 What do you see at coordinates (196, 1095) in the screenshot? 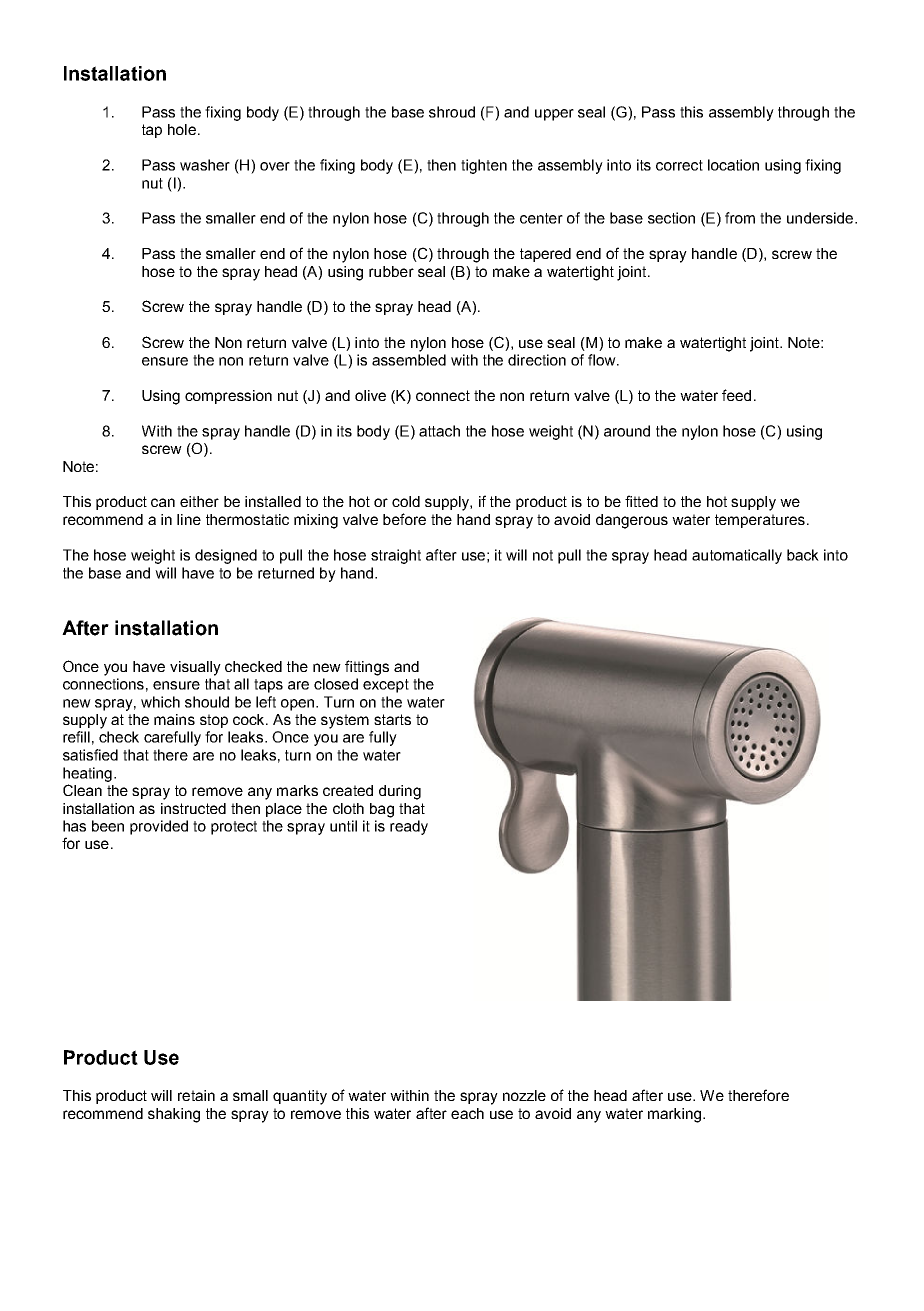
I see `retain` at bounding box center [196, 1095].
